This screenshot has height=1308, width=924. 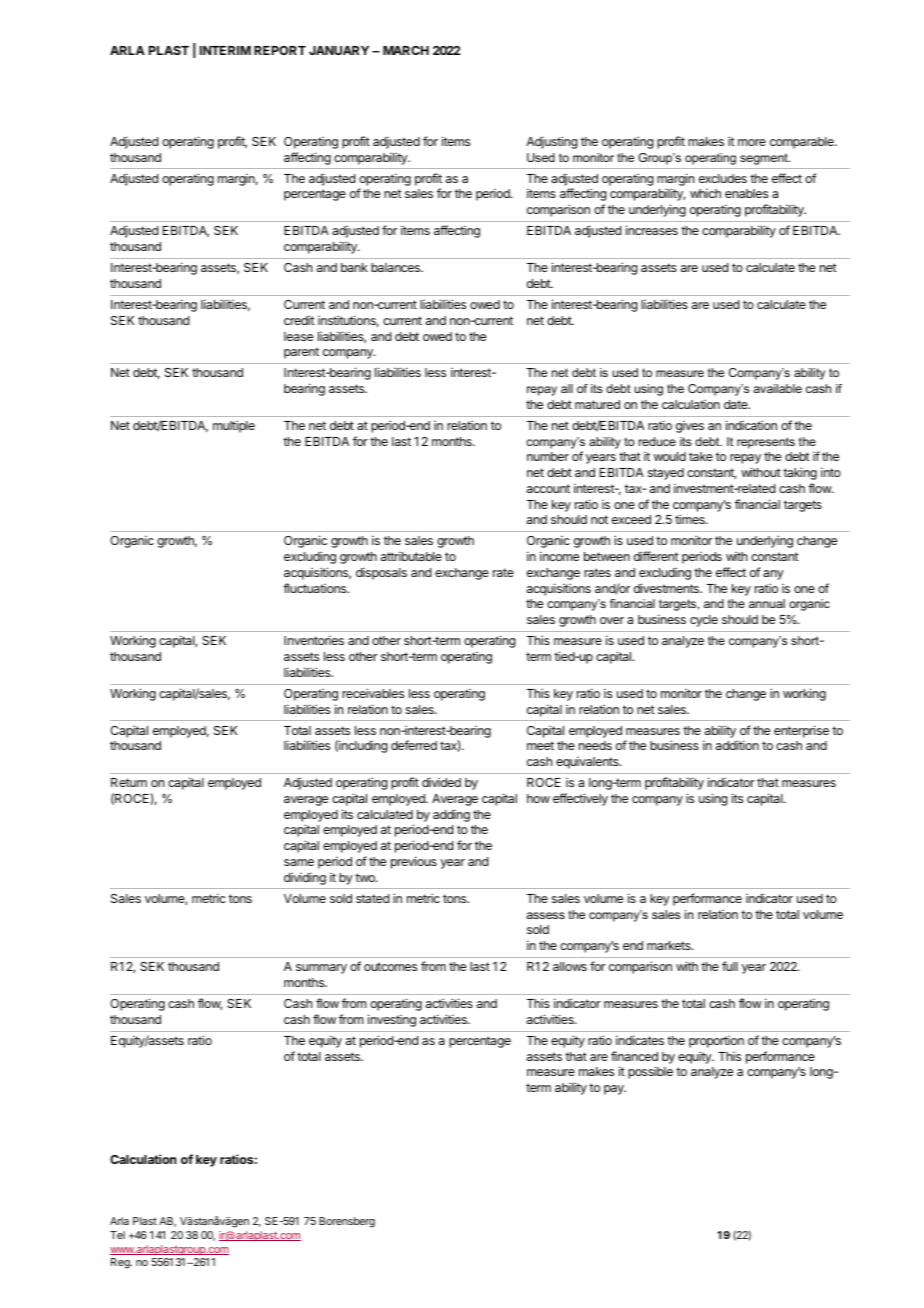 I want to click on fluctuations, so click(x=316, y=588).
